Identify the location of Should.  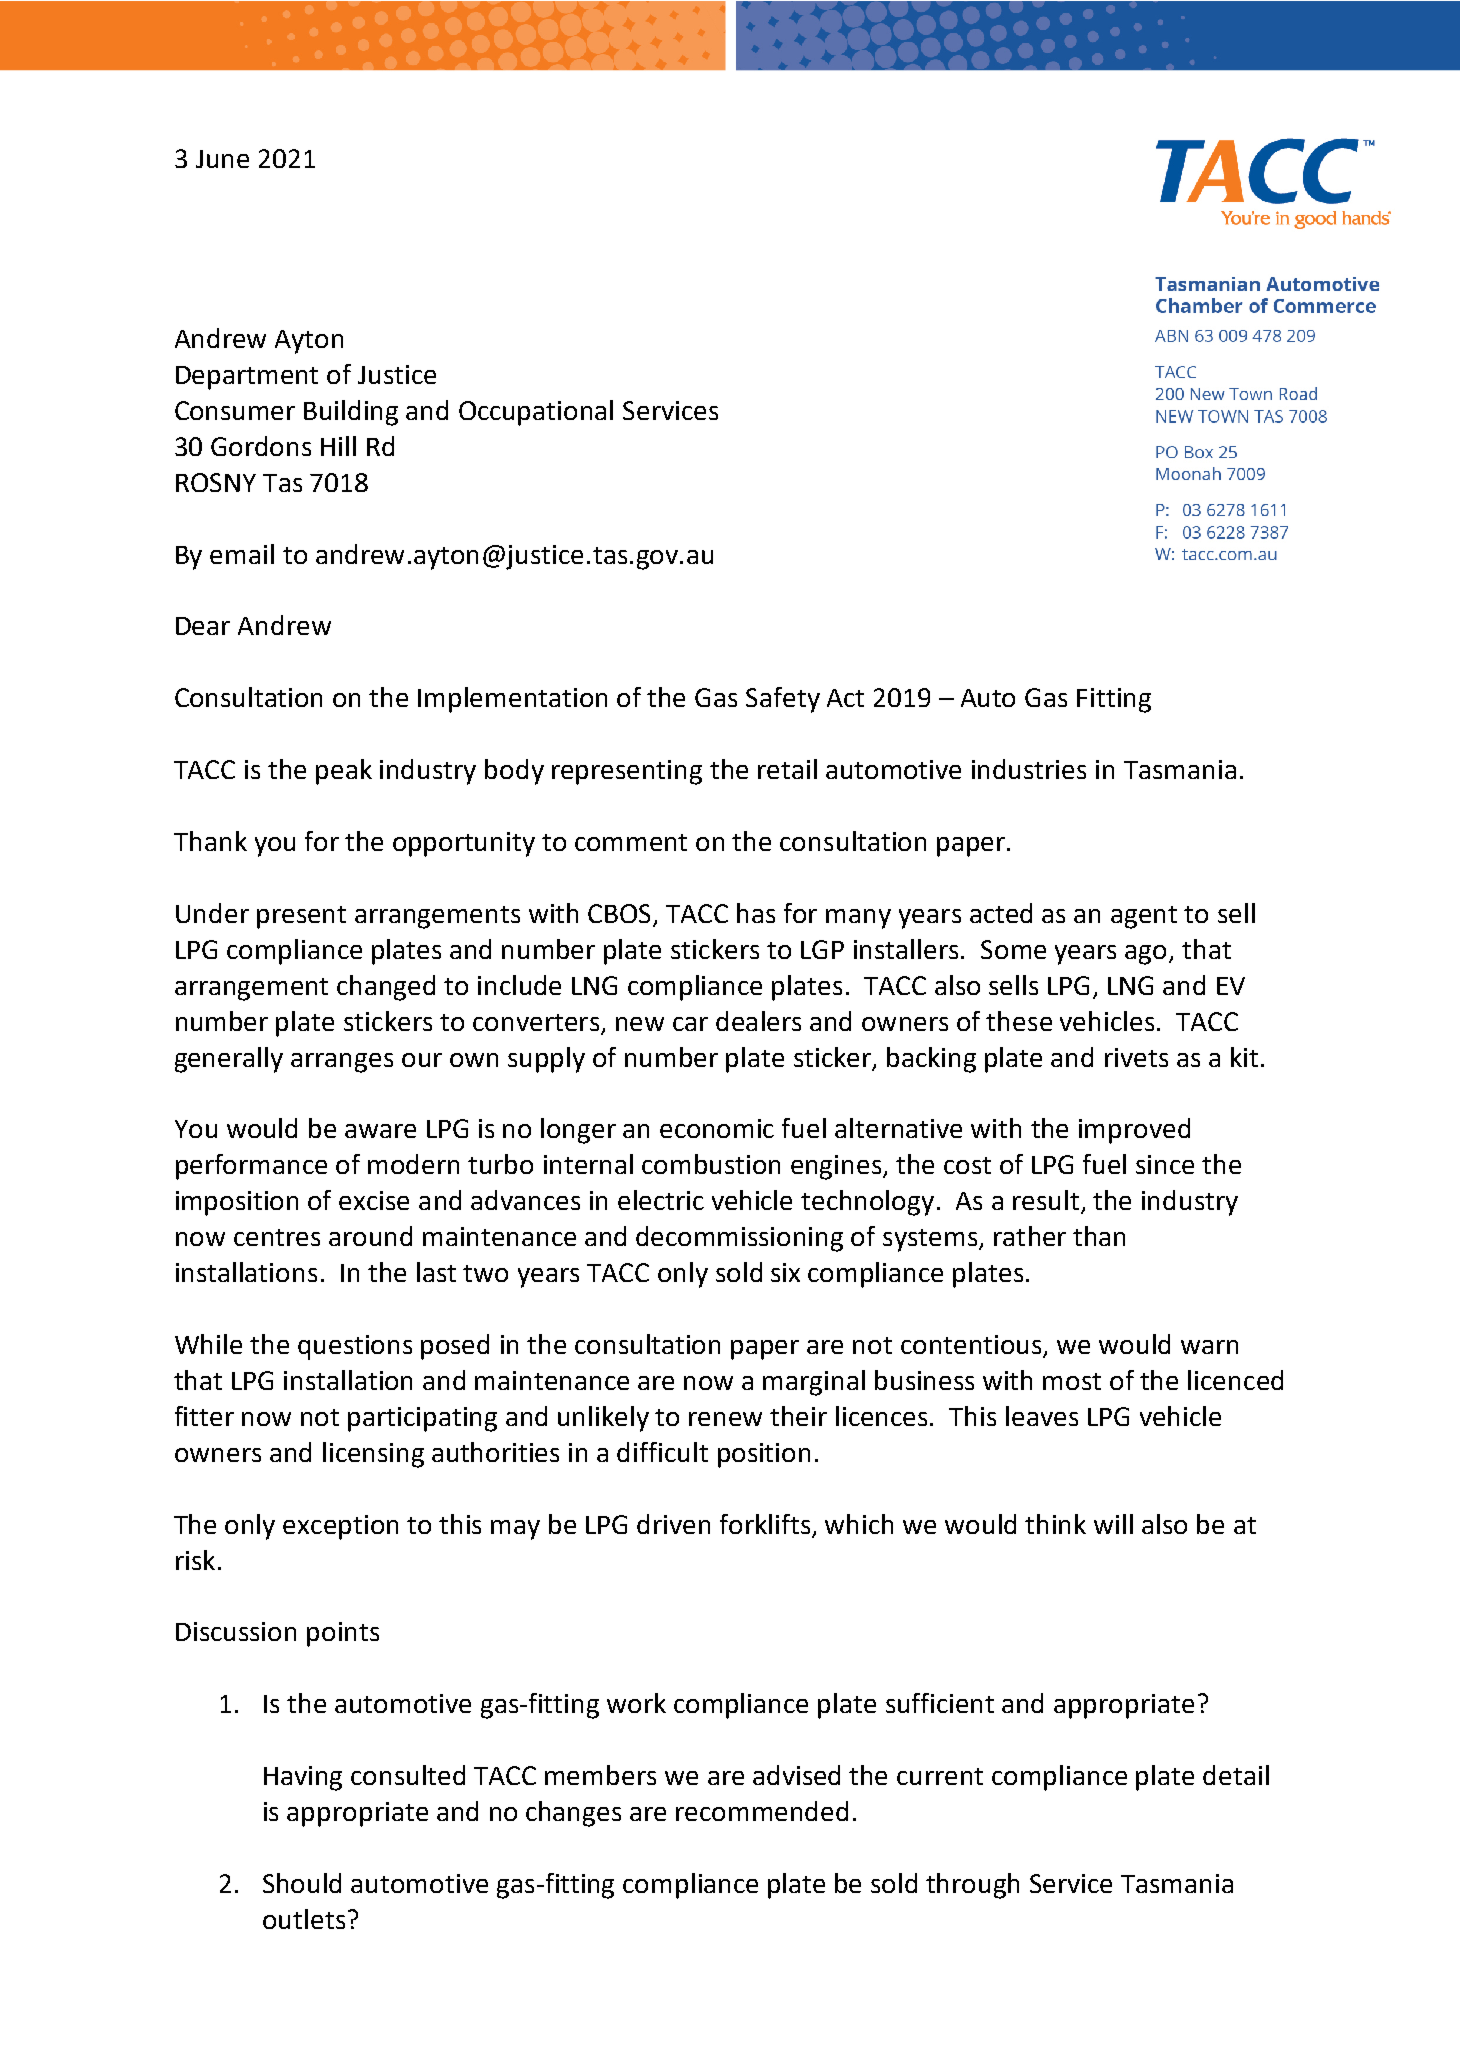
(302, 1883).
